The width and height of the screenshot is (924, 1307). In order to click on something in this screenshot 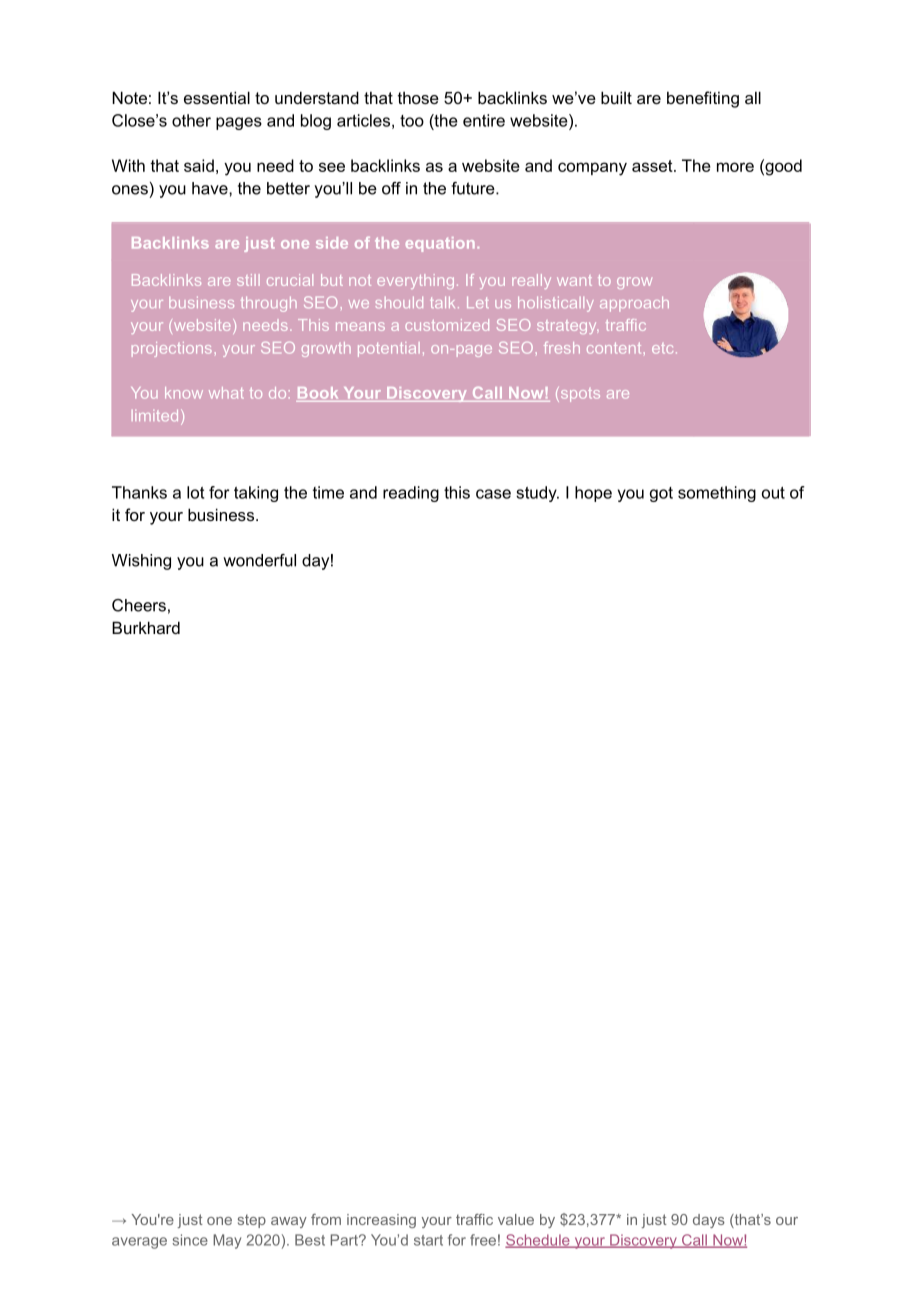, I will do `click(717, 494)`.
